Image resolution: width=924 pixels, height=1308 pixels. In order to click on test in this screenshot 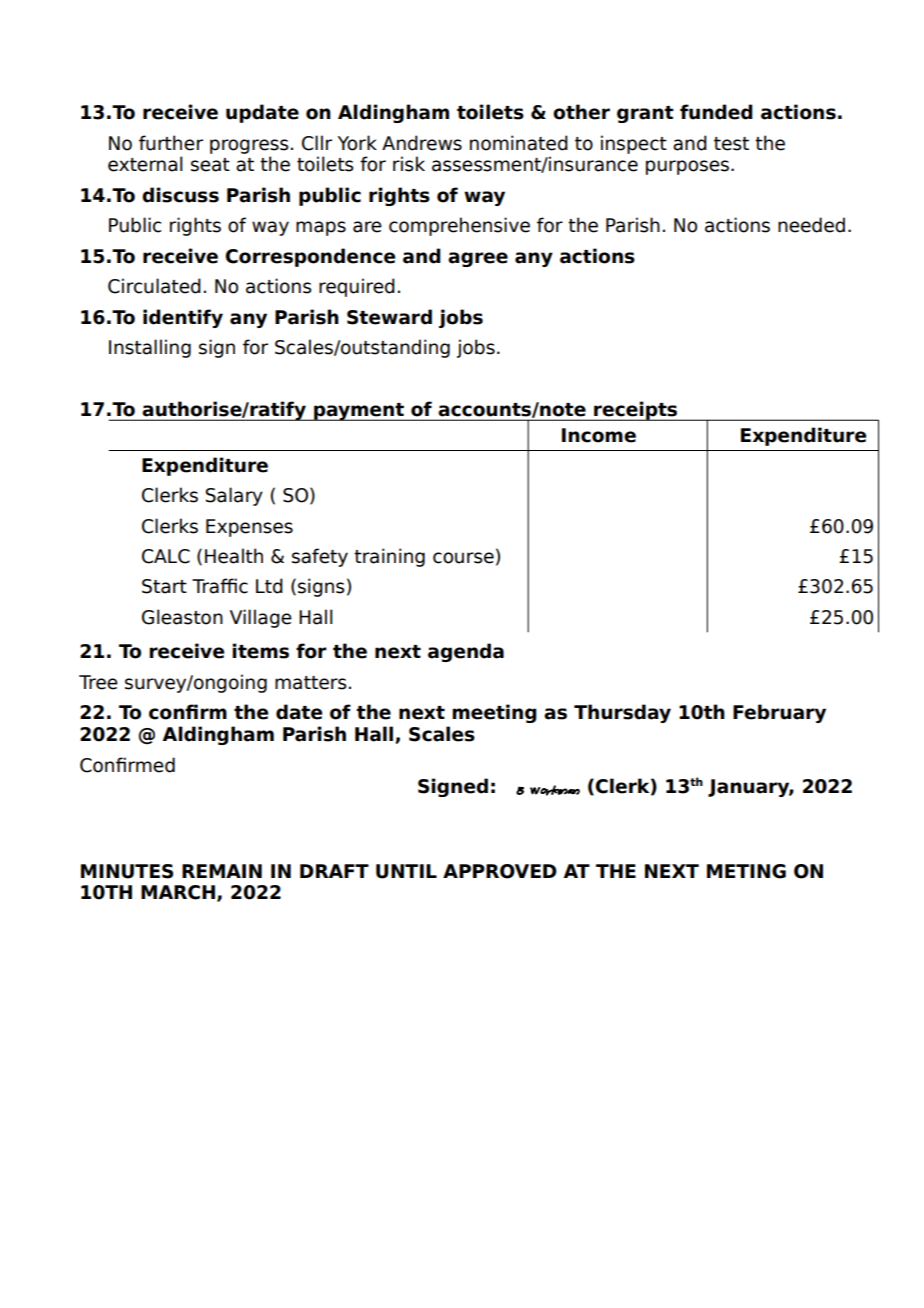, I will do `click(731, 144)`.
